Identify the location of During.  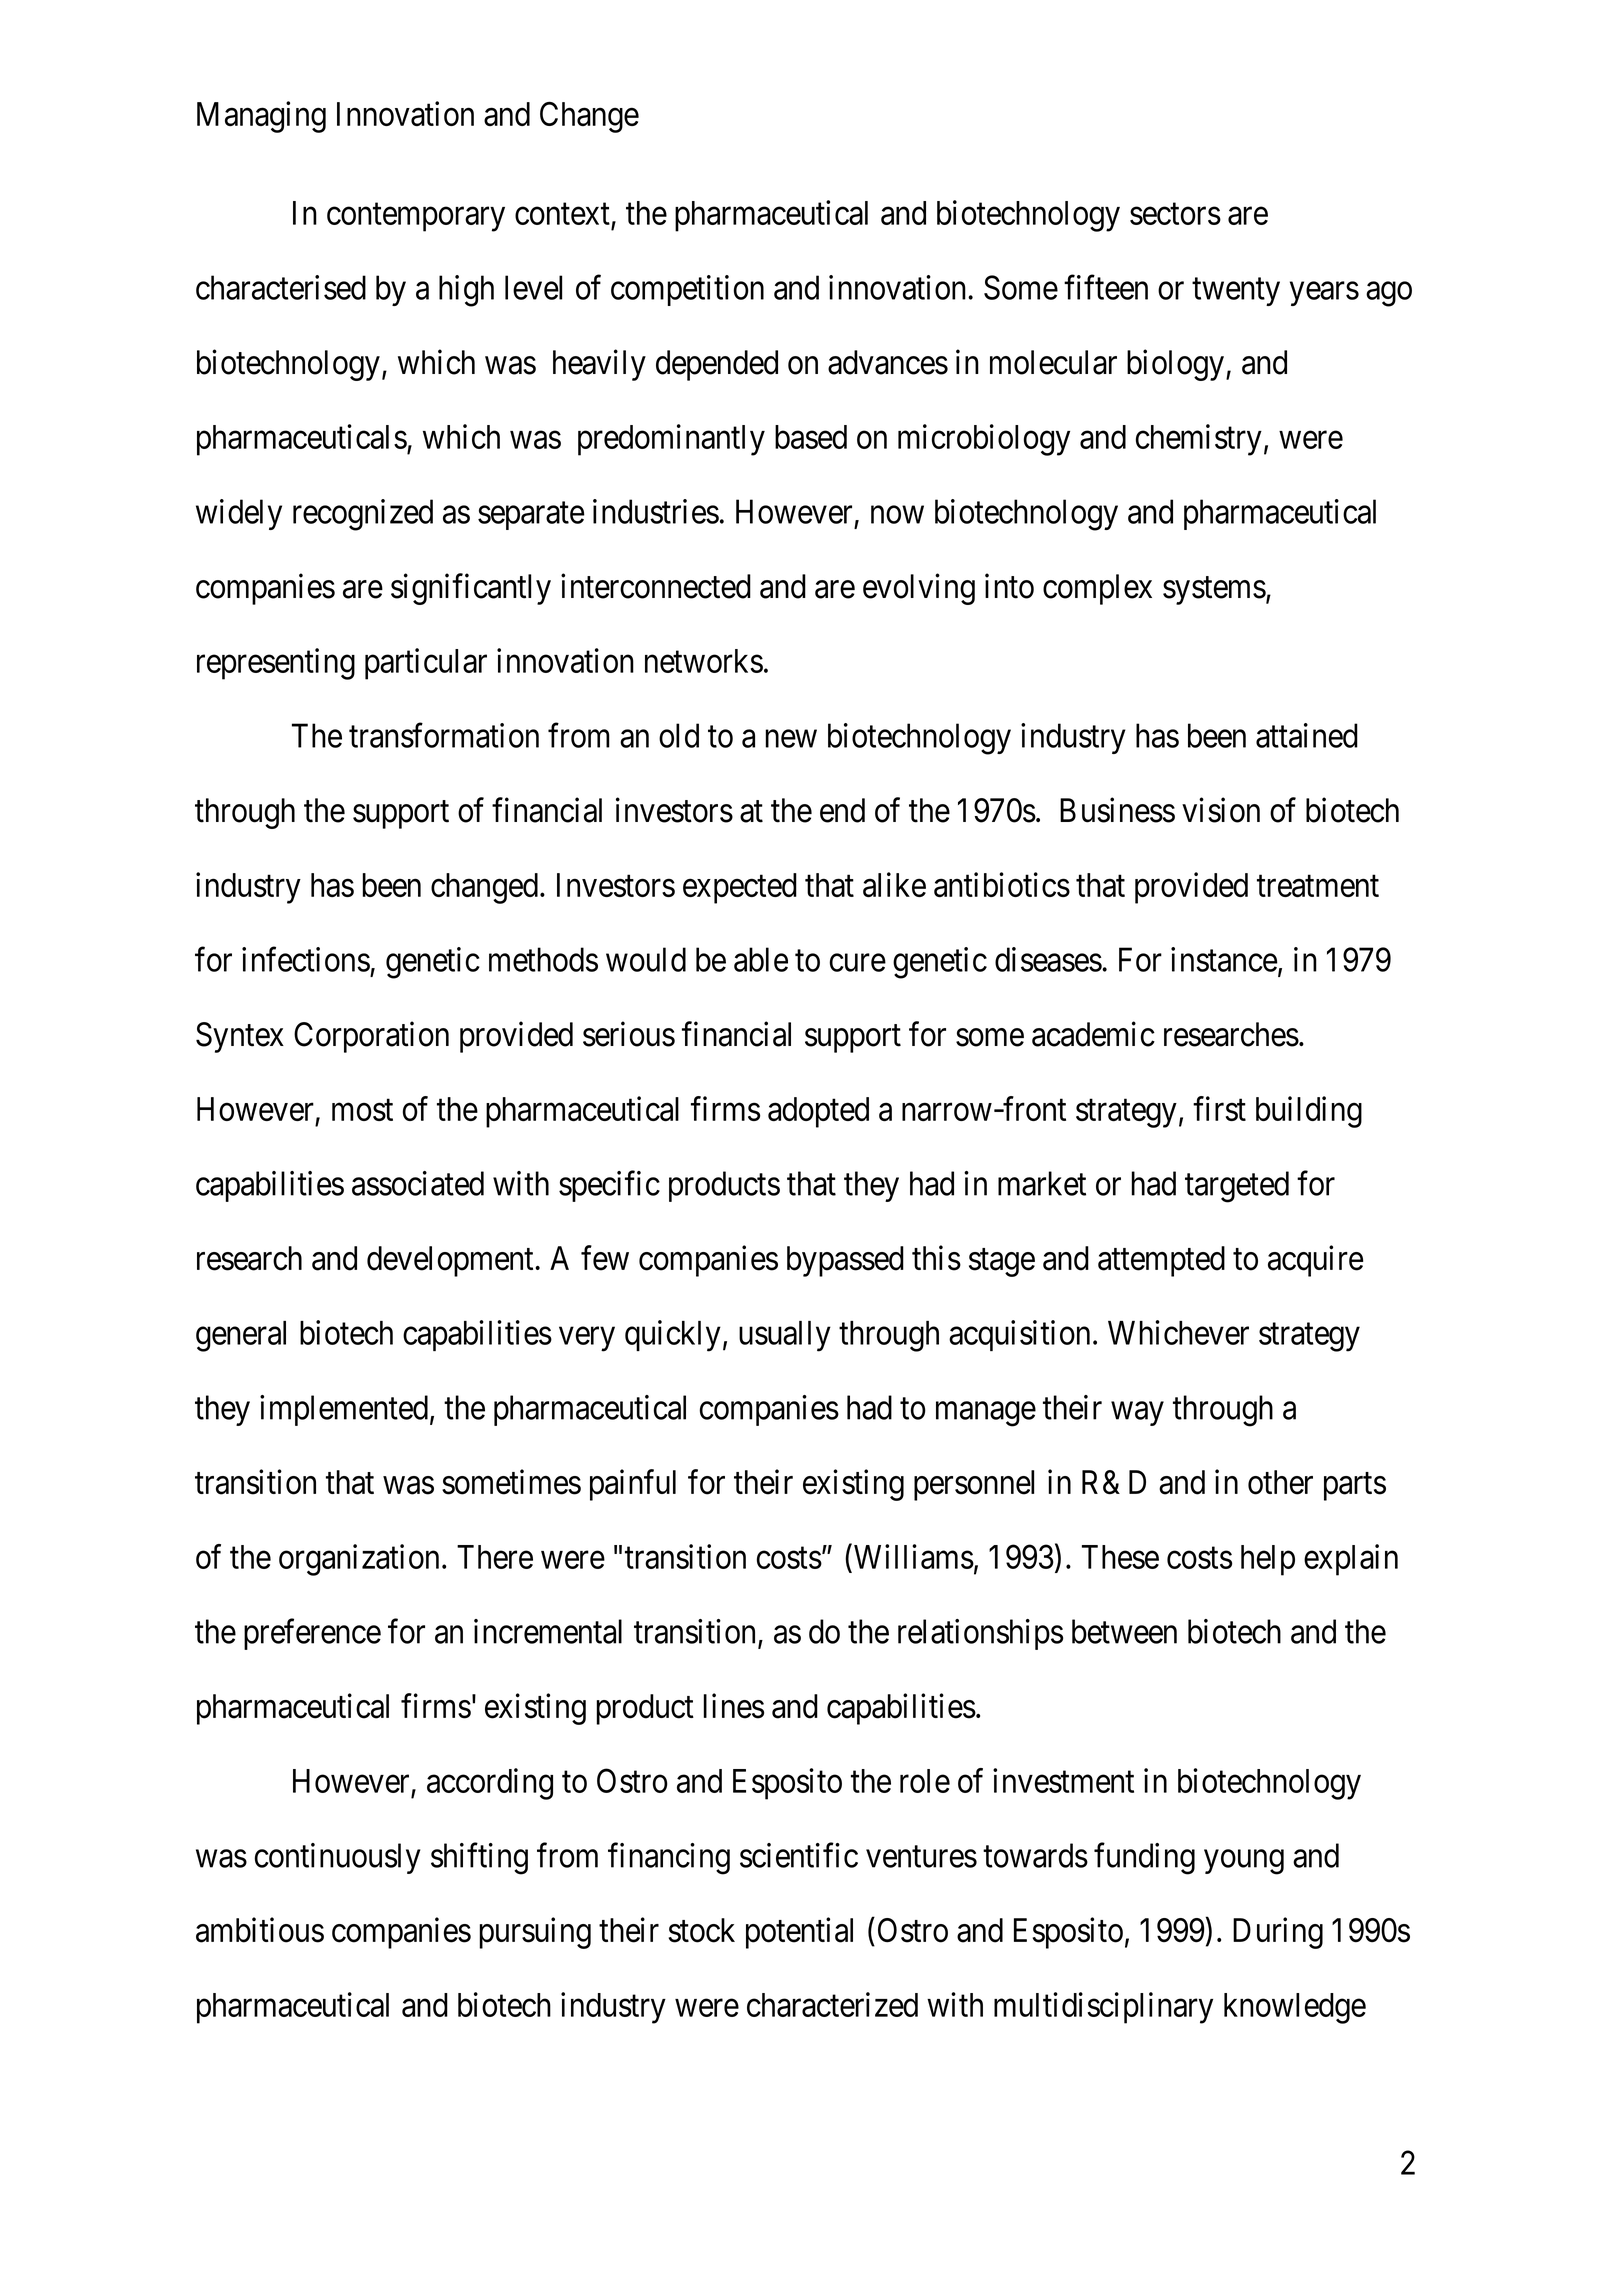
(1278, 1933).
